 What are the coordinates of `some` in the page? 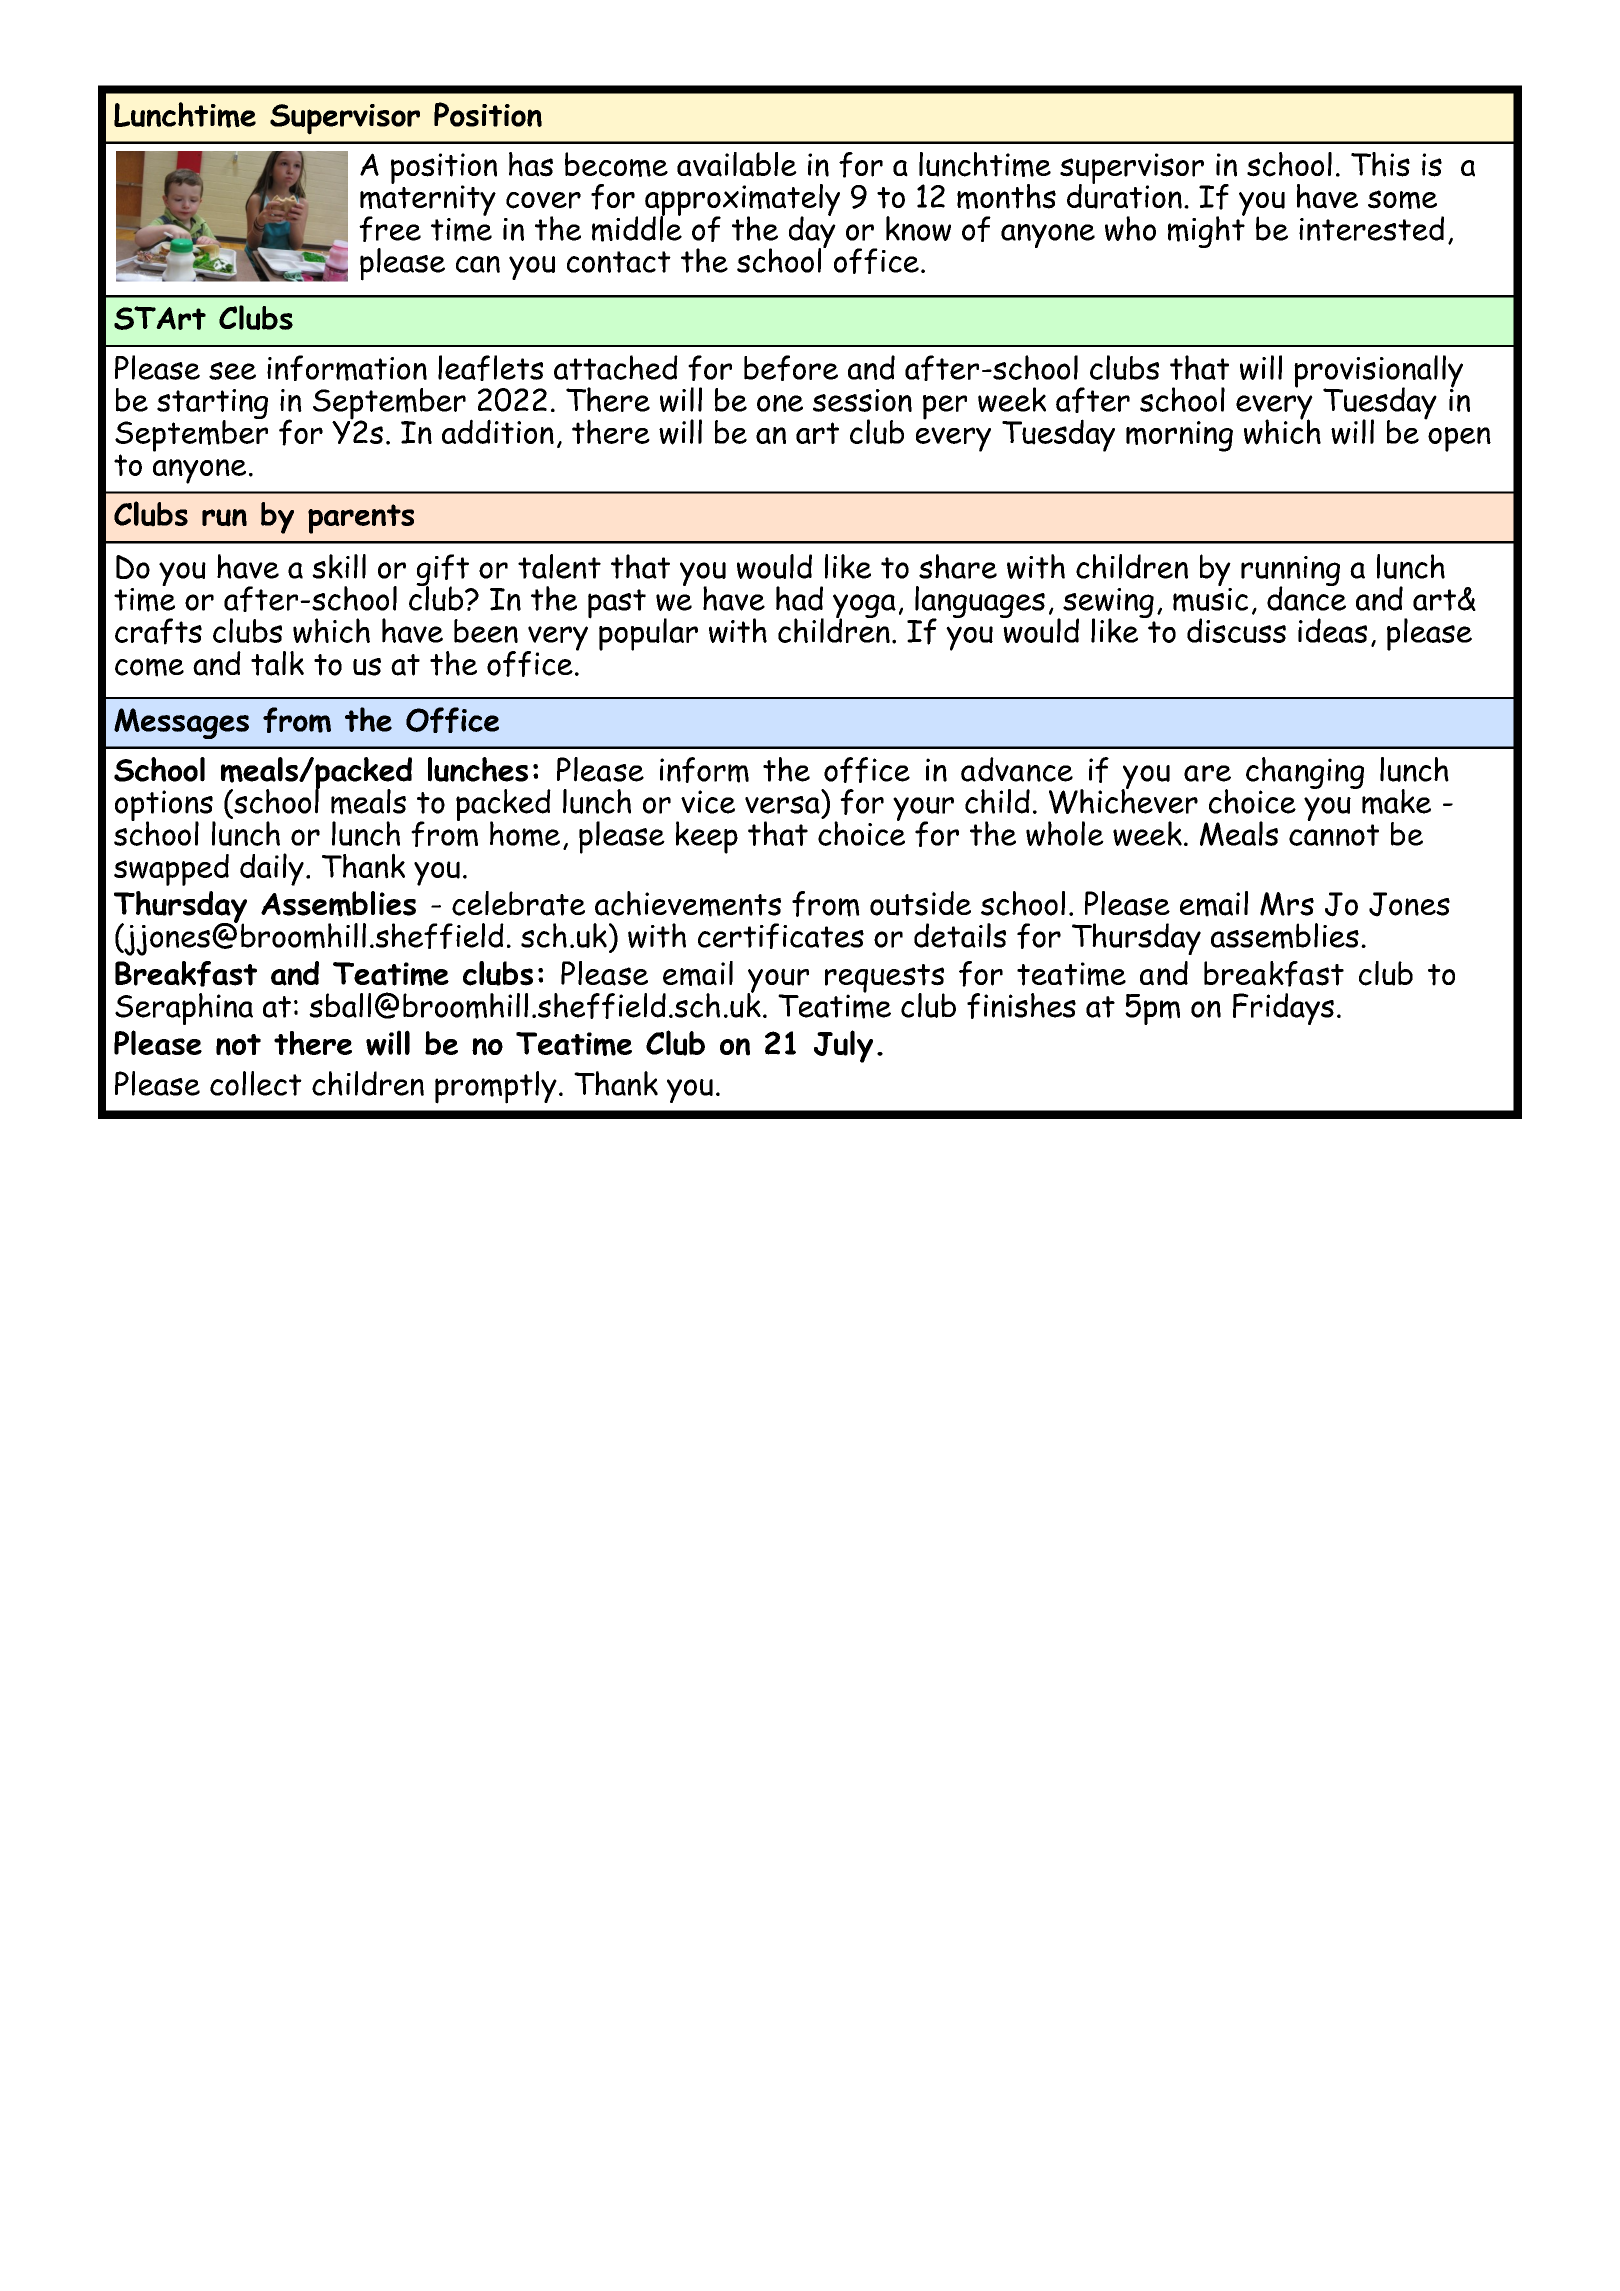 It's located at (1402, 199).
